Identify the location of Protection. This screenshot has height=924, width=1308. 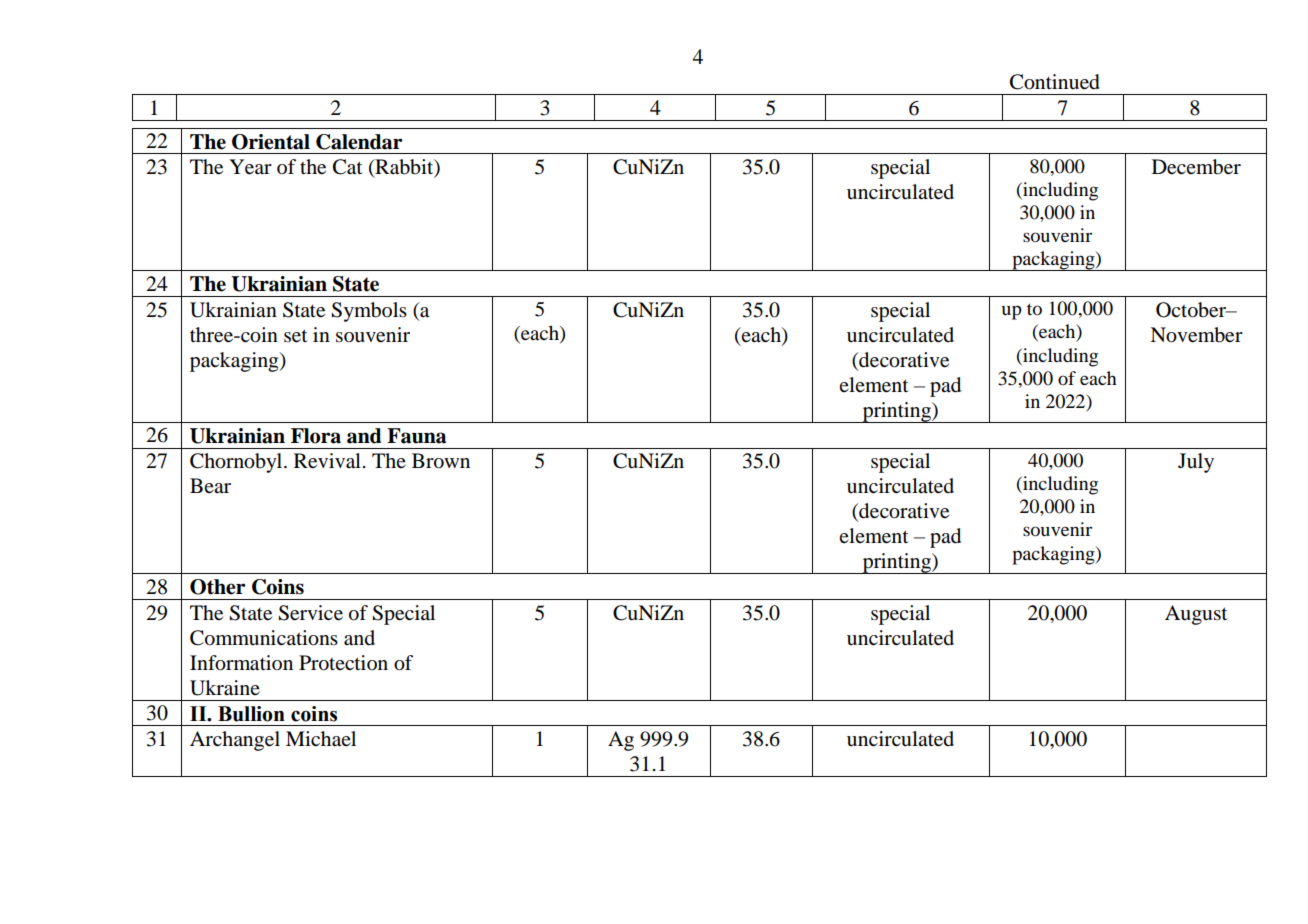
(343, 663).
